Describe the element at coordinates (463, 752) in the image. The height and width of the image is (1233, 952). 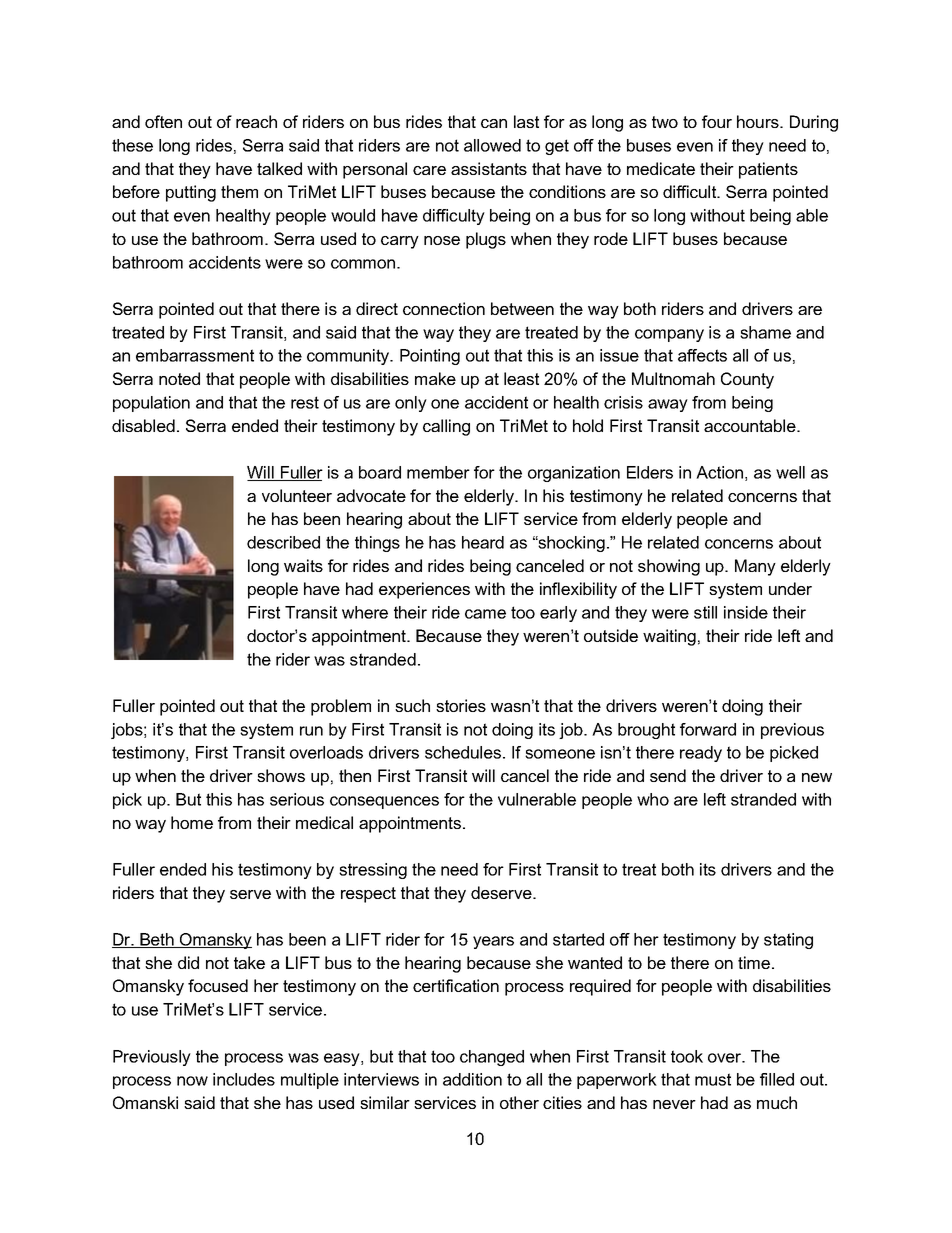
I see `schedules` at that location.
